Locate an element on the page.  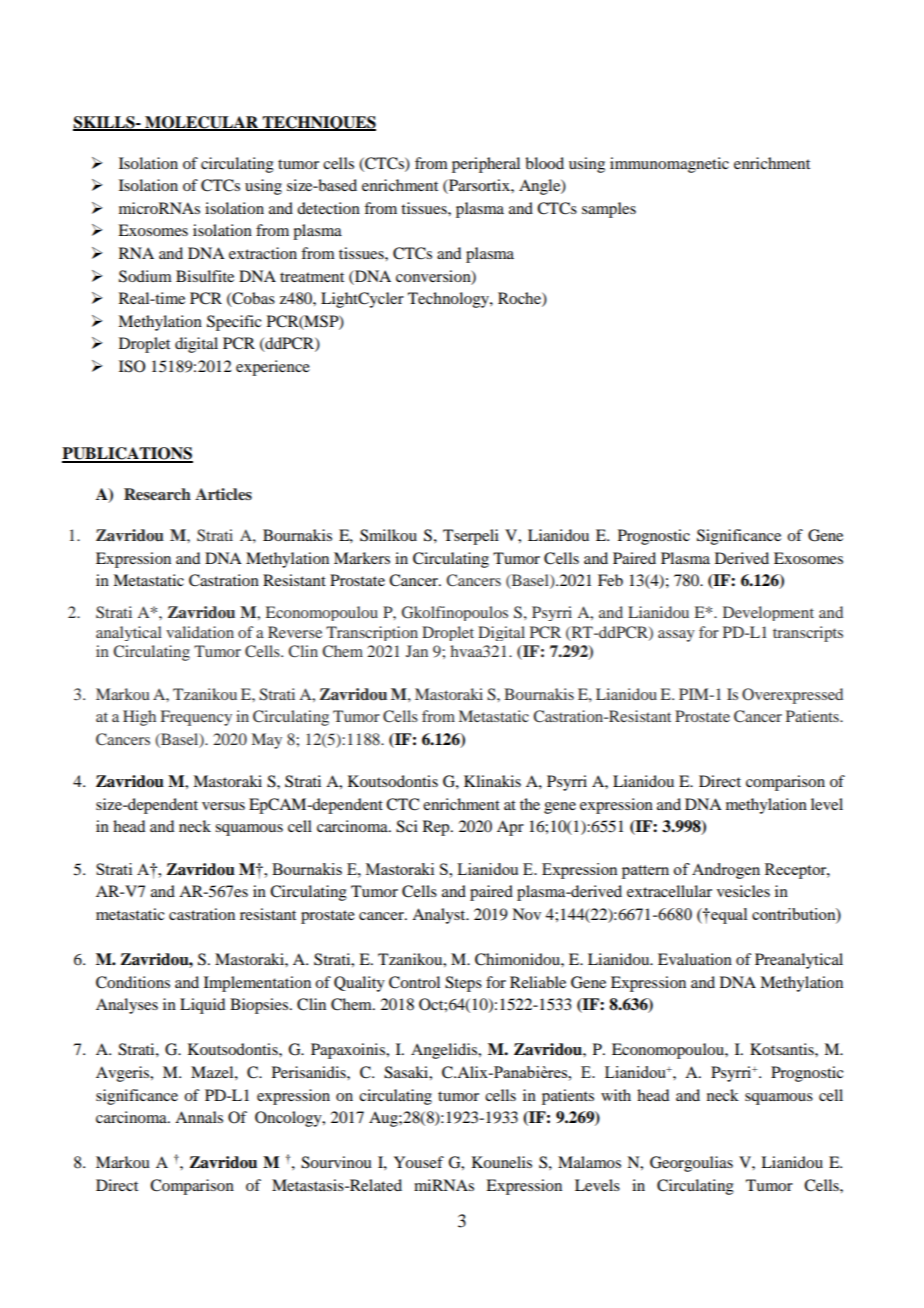
samples is located at coordinates (609, 210).
